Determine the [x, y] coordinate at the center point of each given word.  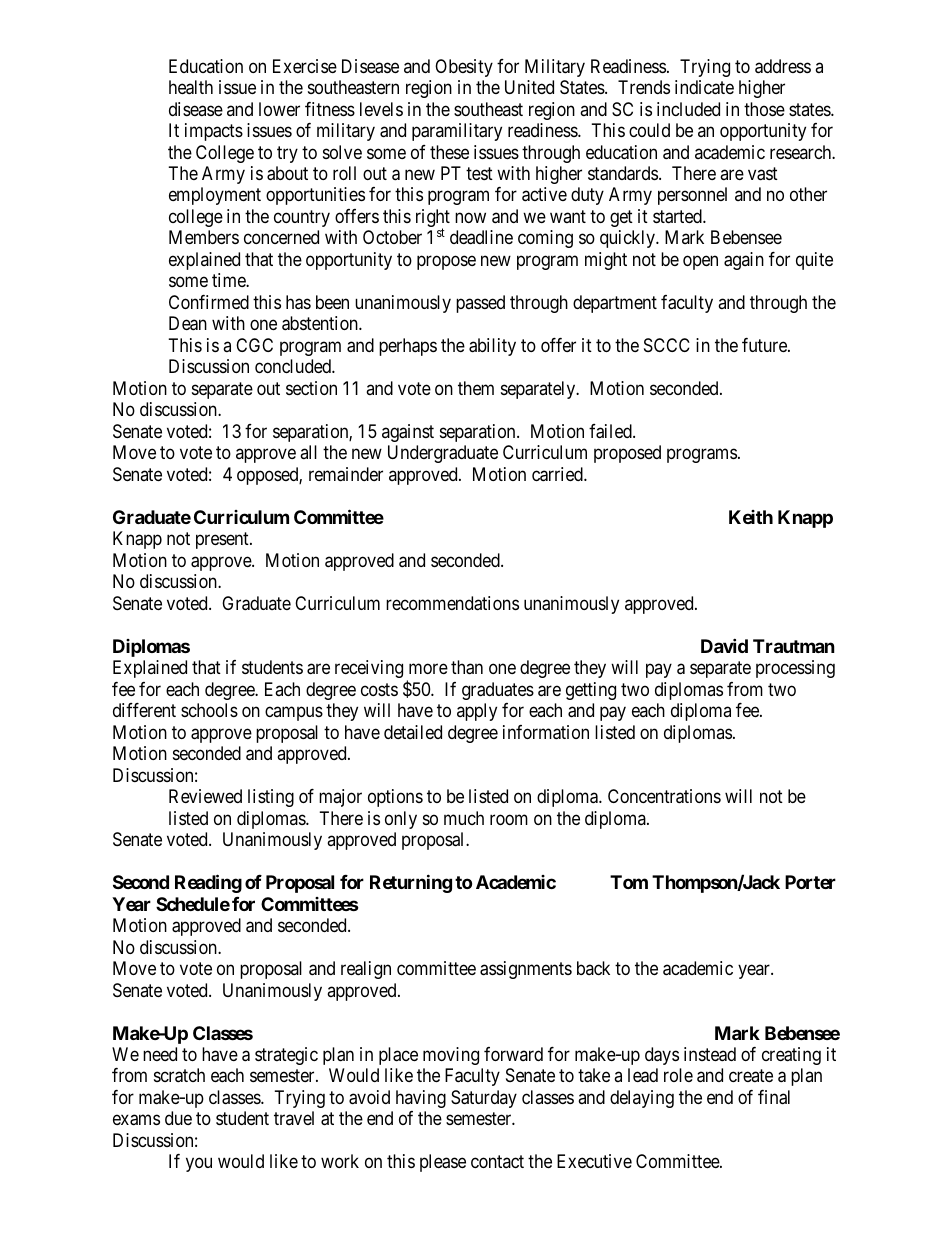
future [765, 345]
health [191, 87]
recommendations [452, 603]
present [223, 540]
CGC [254, 345]
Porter [810, 882]
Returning [411, 884]
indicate [704, 87]
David [724, 645]
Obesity [464, 68]
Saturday [484, 1099]
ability [492, 347]
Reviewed [205, 796]
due [178, 1118]
